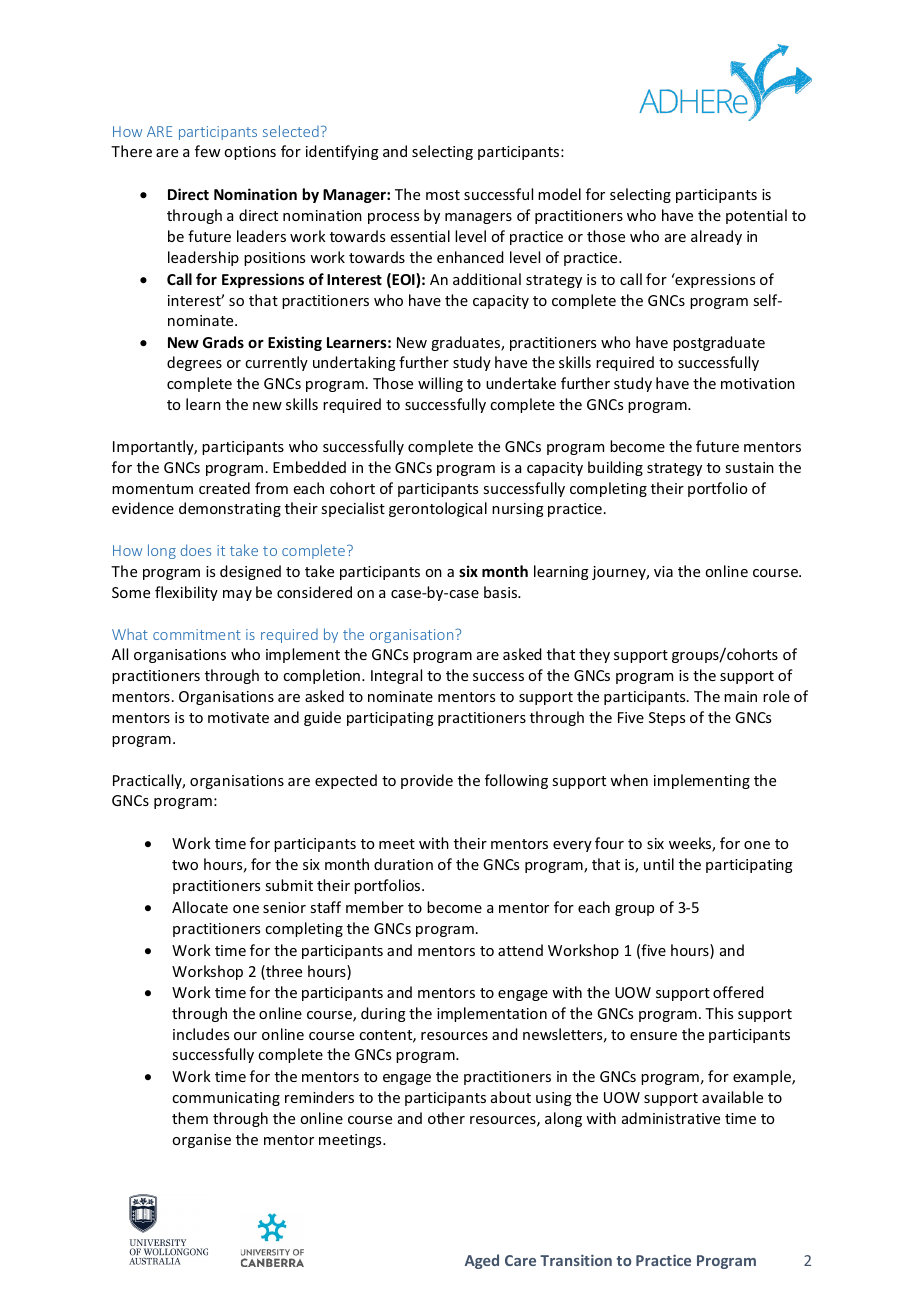 This screenshot has width=924, height=1308. Describe the element at coordinates (520, 950) in the screenshot. I see `attend` at that location.
